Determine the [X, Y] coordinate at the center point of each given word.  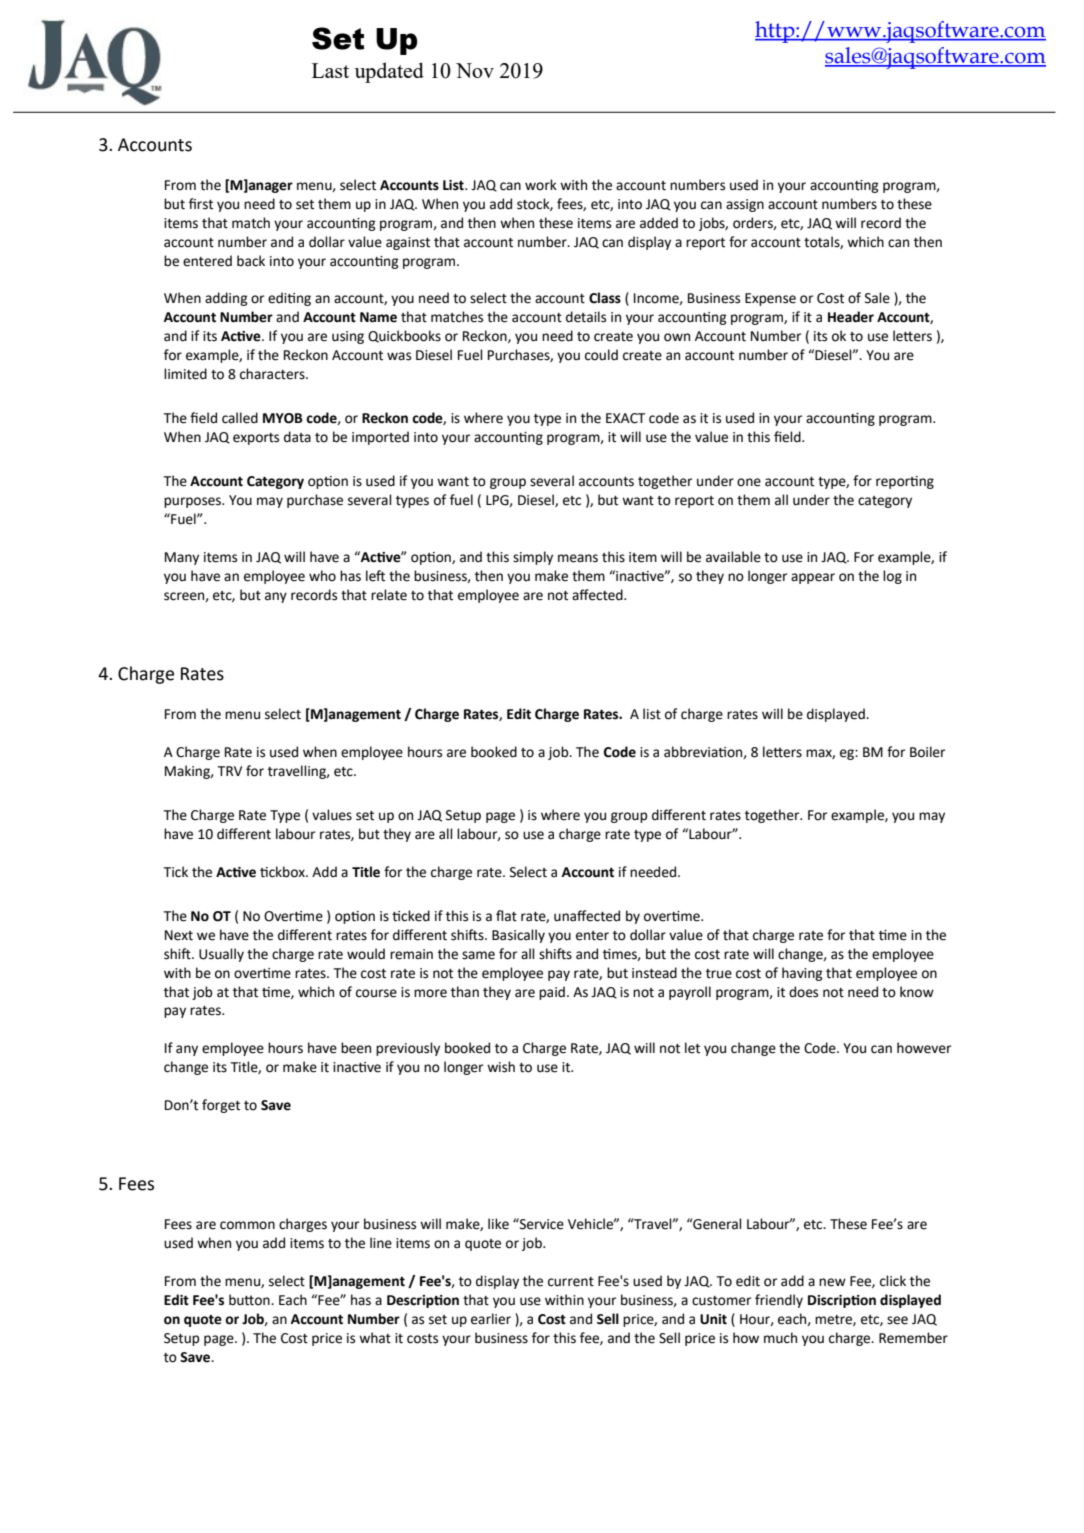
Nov [475, 70]
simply [533, 558]
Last [330, 70]
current [571, 1282]
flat [506, 916]
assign [745, 205]
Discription [842, 1301]
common [247, 1225]
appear [813, 578]
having [802, 974]
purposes [193, 502]
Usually [221, 955]
